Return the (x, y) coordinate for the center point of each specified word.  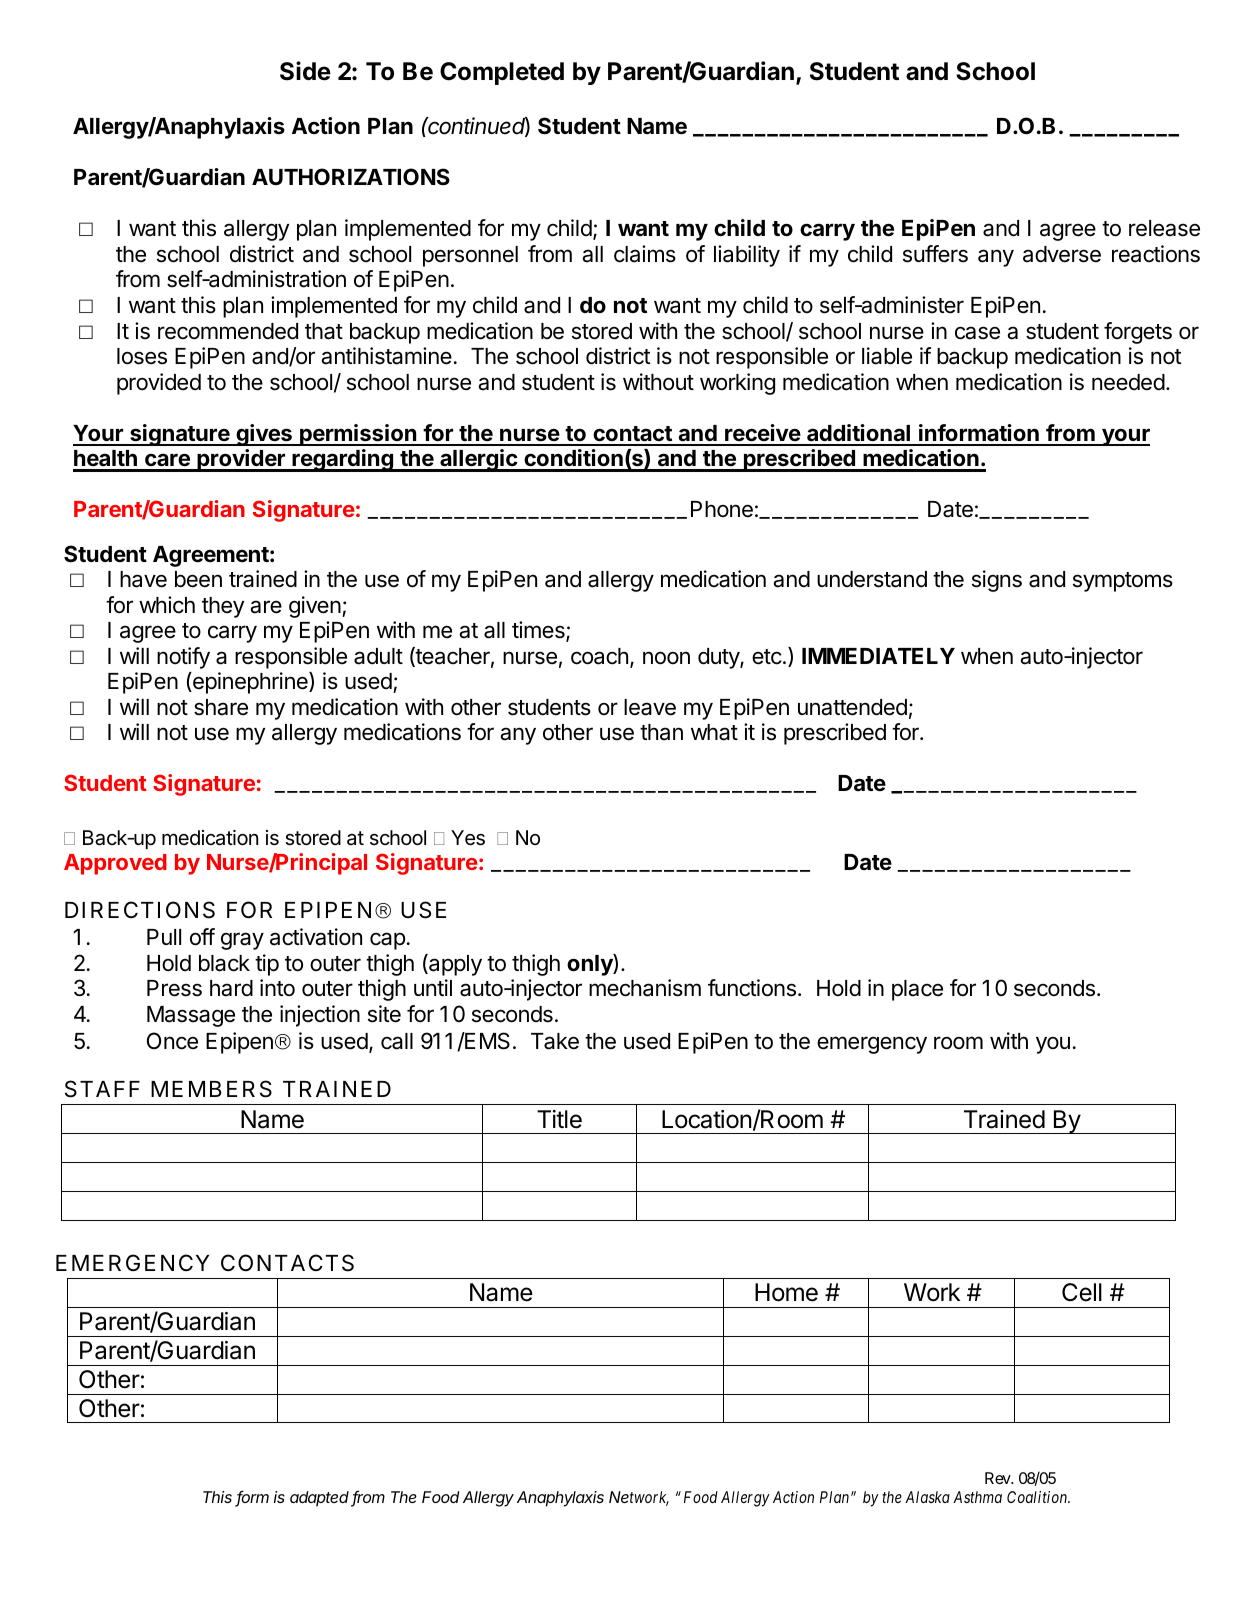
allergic (478, 460)
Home (786, 1292)
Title (559, 1119)
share (221, 707)
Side (305, 71)
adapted (321, 1499)
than (661, 732)
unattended (852, 707)
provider (241, 460)
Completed (502, 73)
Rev (998, 1478)
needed (1128, 382)
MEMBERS (211, 1089)
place (917, 990)
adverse (1062, 254)
